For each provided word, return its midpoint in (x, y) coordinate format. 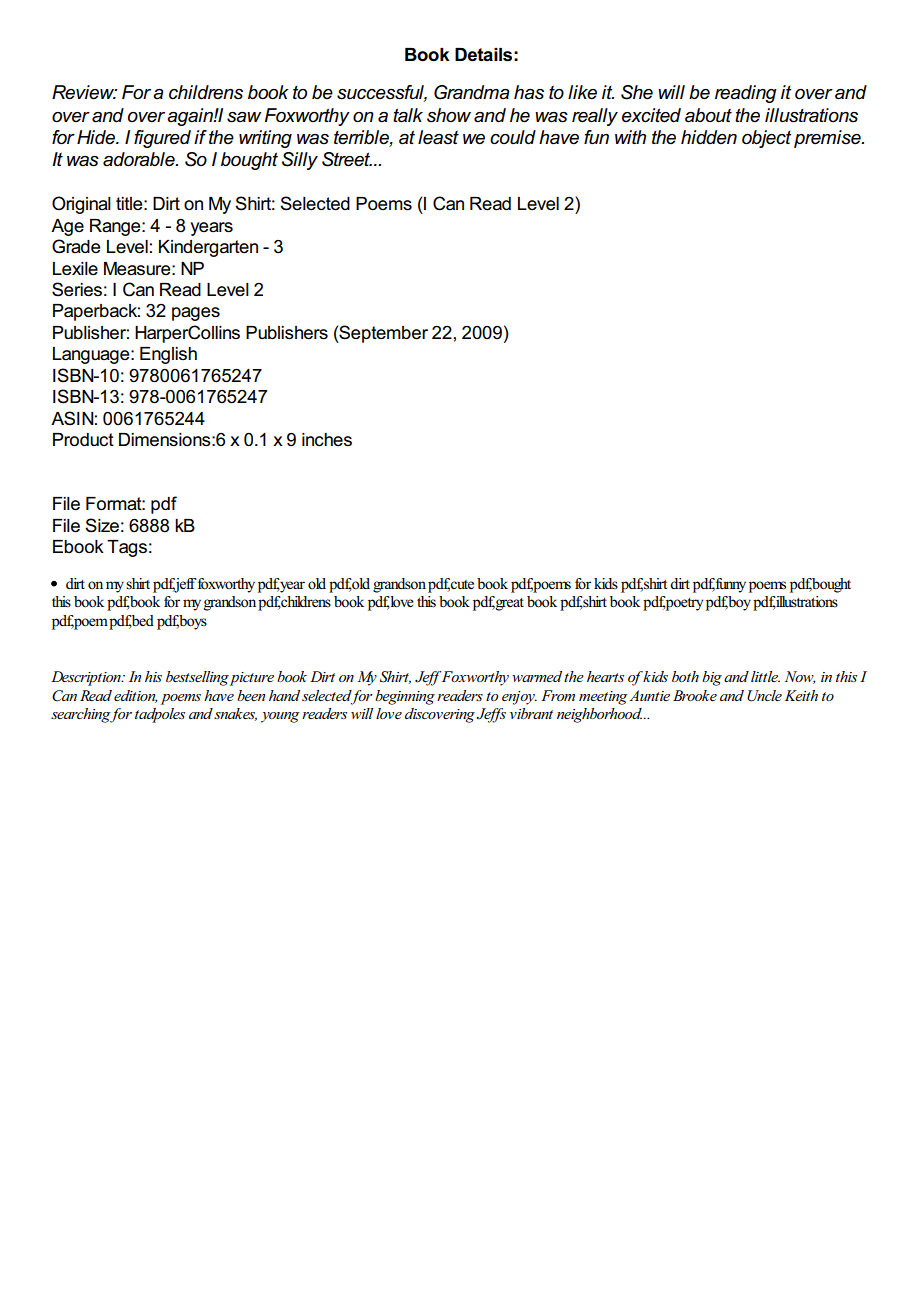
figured (162, 139)
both (685, 676)
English (168, 355)
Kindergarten (208, 248)
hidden (709, 137)
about (708, 115)
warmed (537, 676)
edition (136, 696)
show (449, 115)
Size (102, 525)
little (765, 676)
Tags (127, 548)
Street (347, 159)
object (766, 139)
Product (83, 440)
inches (327, 440)
